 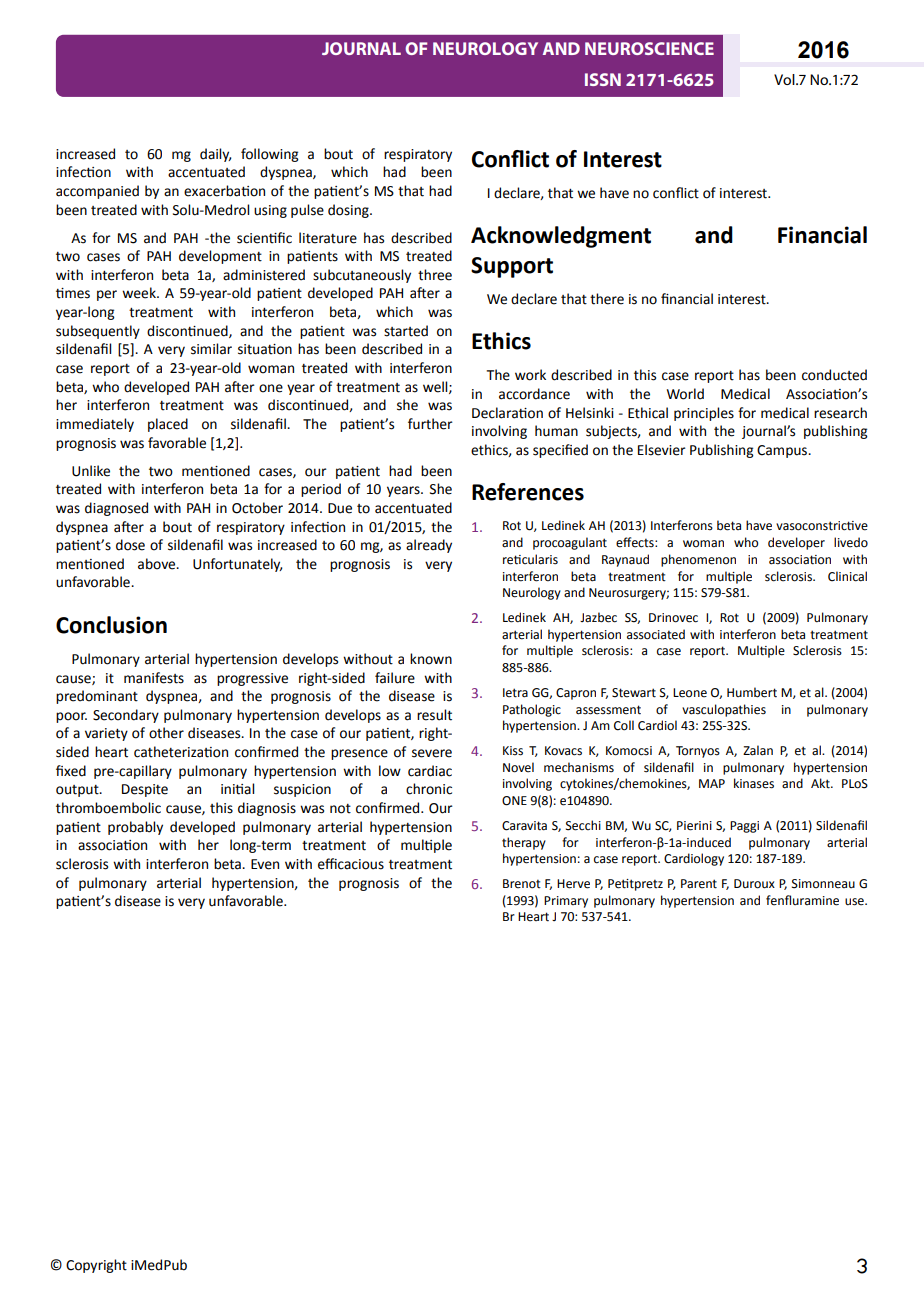 What do you see at coordinates (649, 48) in the screenshot?
I see `NEUROSCIENCE` at bounding box center [649, 48].
